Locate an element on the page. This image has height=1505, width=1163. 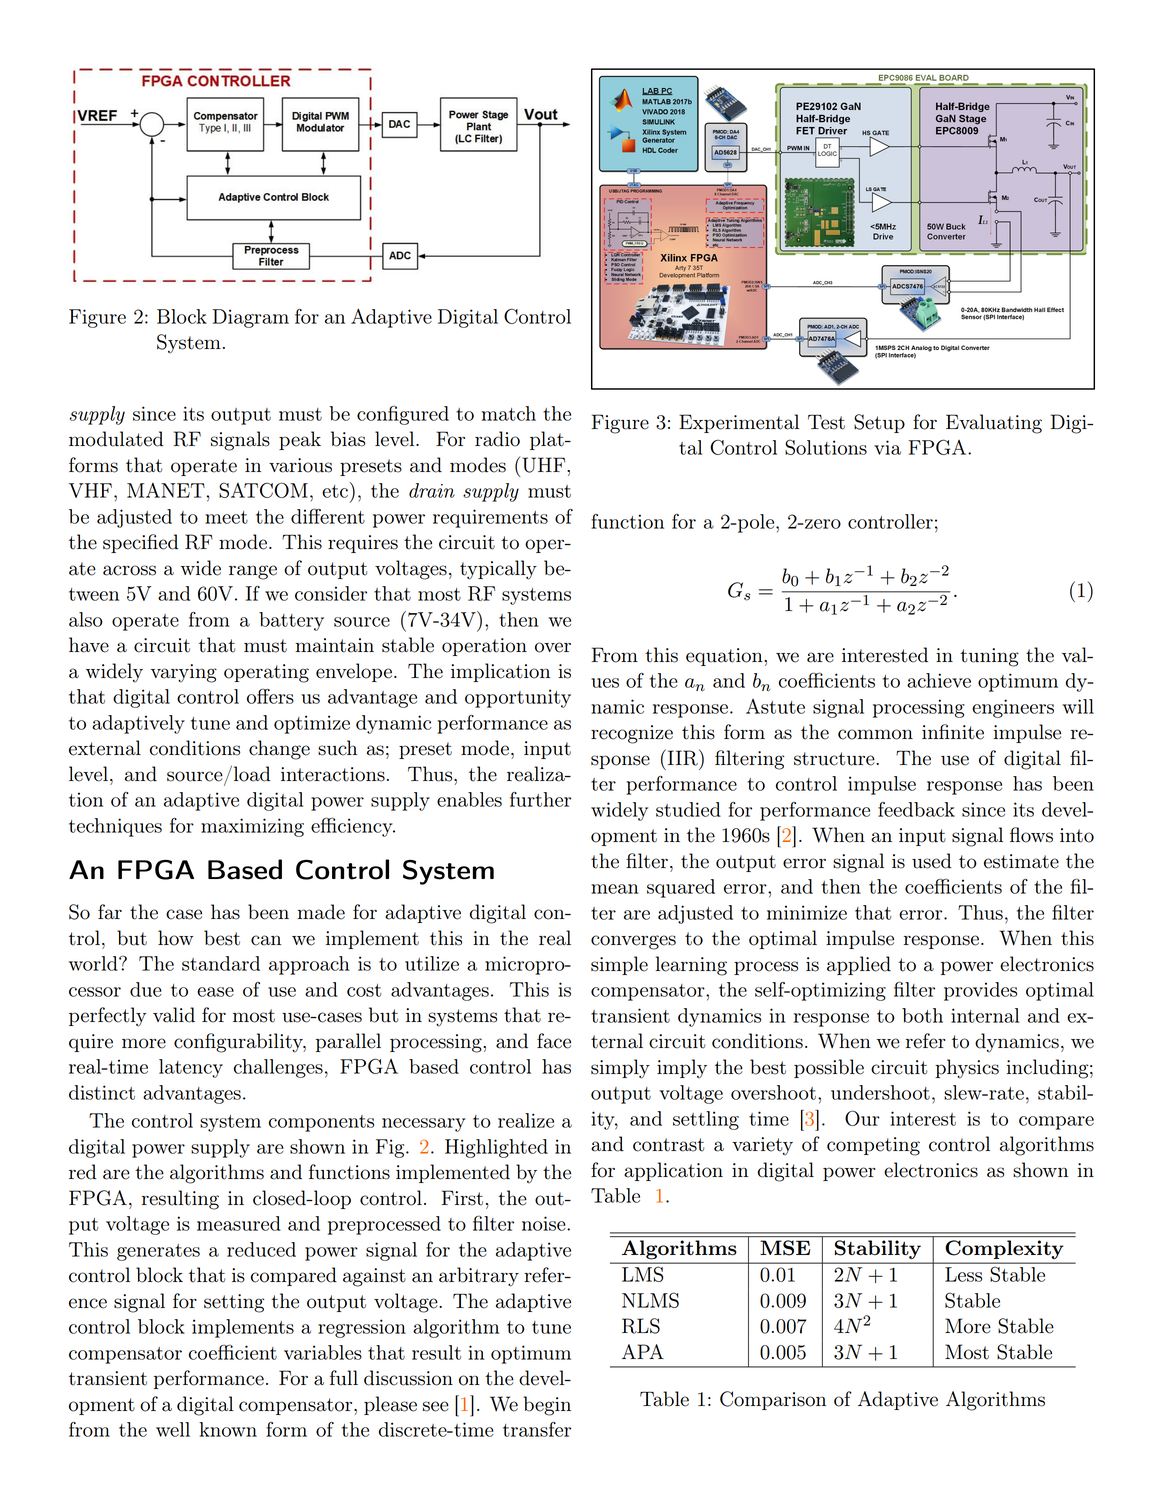
latency is located at coordinates (191, 1068).
